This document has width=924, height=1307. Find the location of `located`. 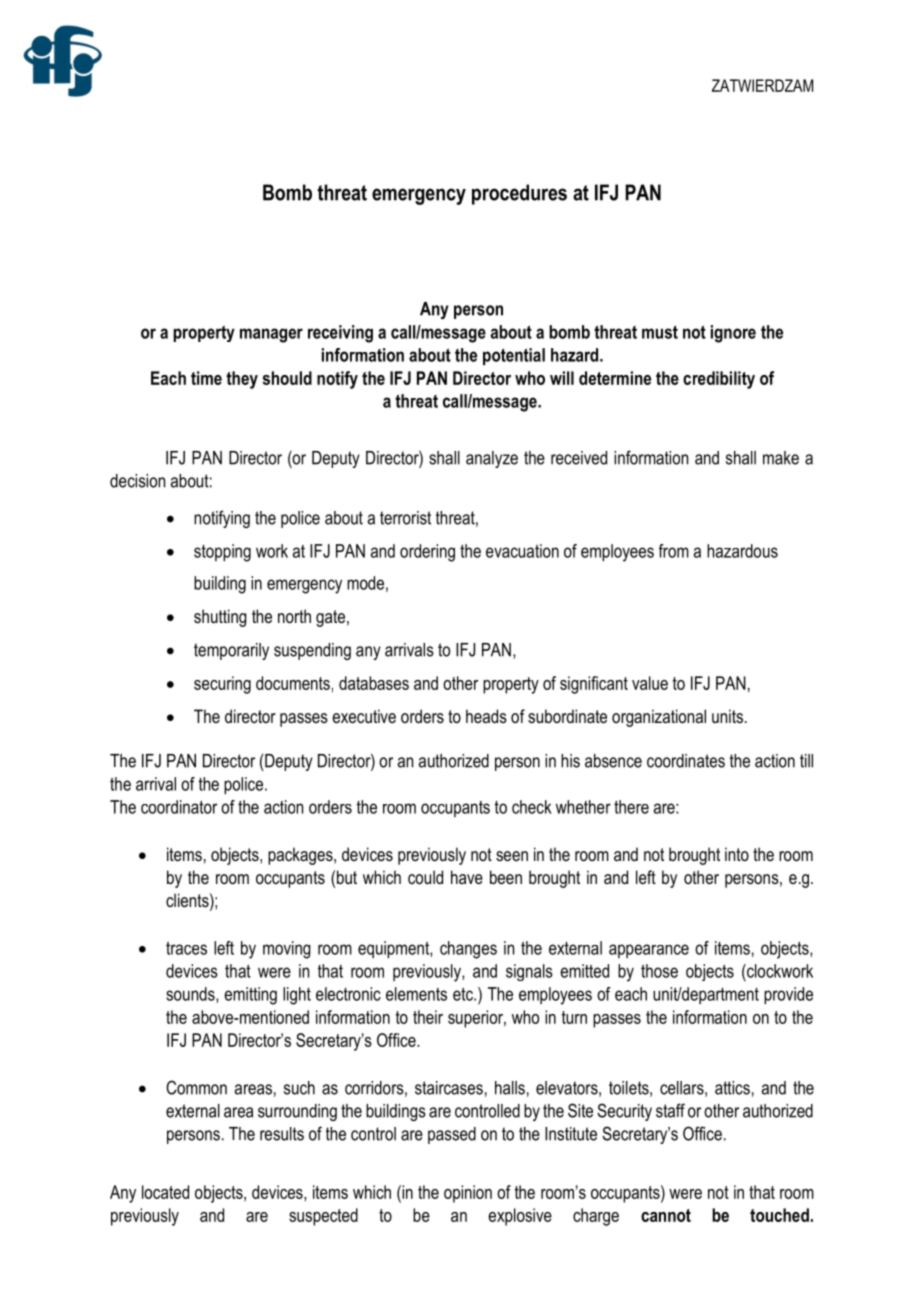

located is located at coordinates (165, 1192).
